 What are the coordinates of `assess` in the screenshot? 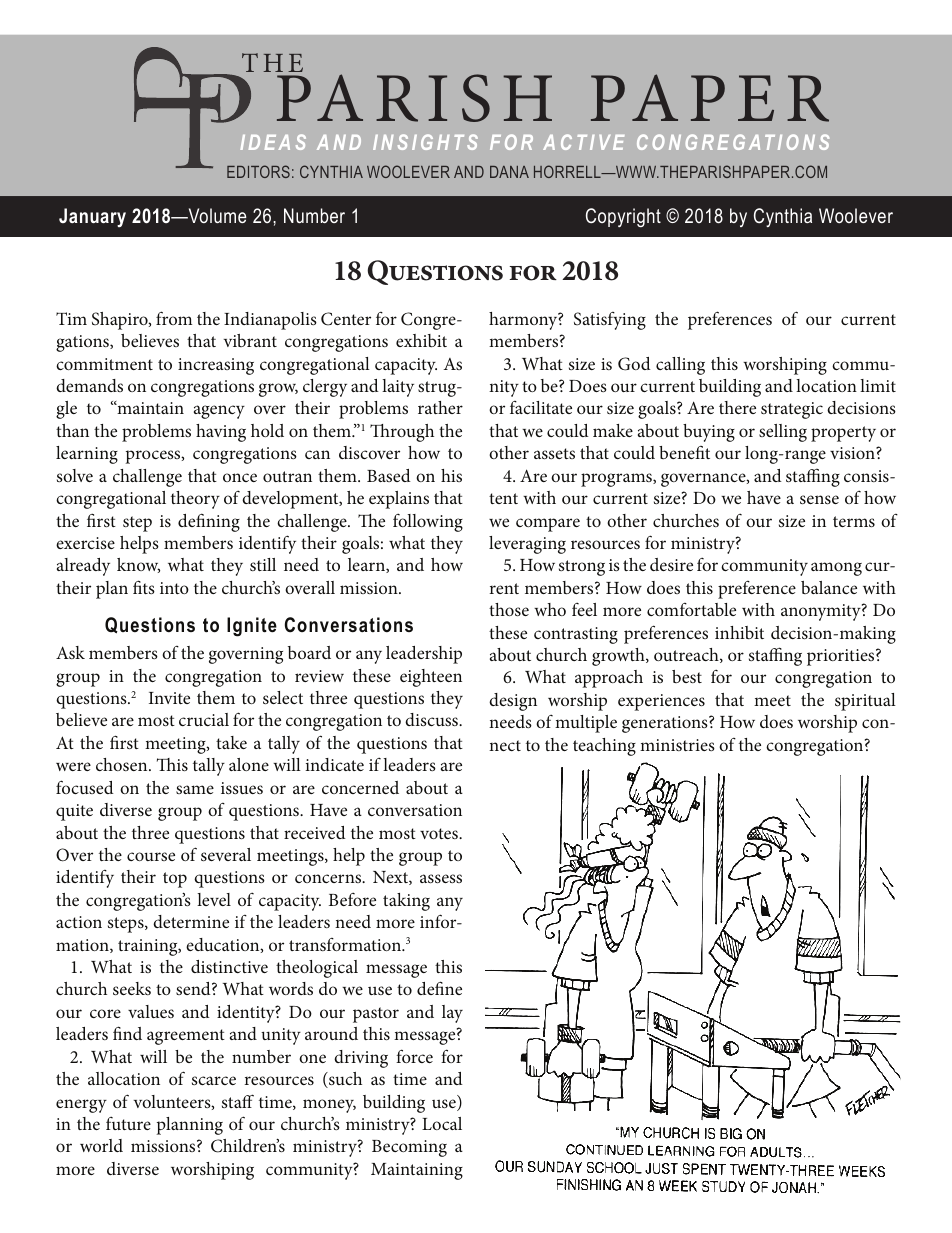 It's located at (441, 878).
